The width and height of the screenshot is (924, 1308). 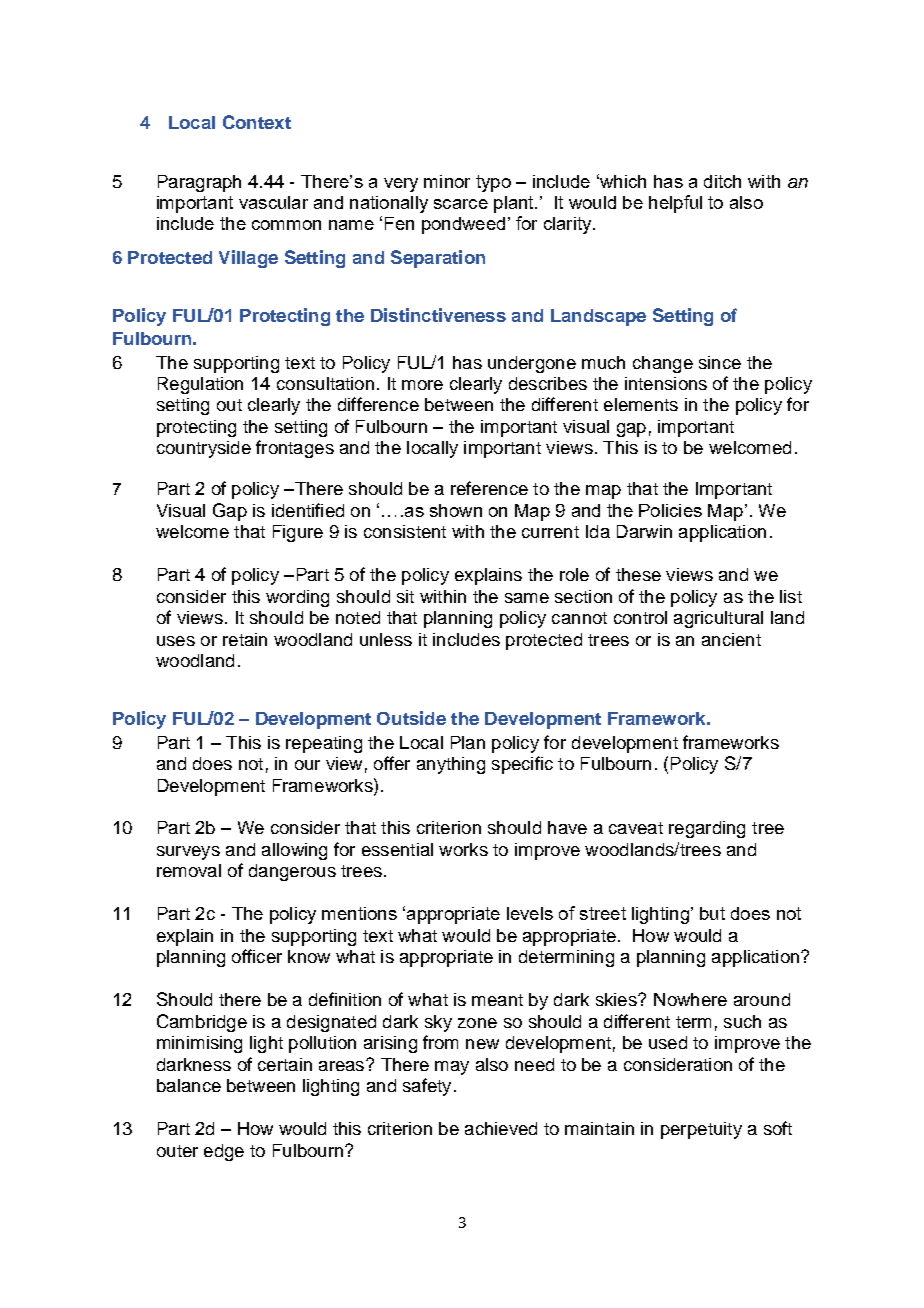 I want to click on Outside, so click(x=411, y=718).
